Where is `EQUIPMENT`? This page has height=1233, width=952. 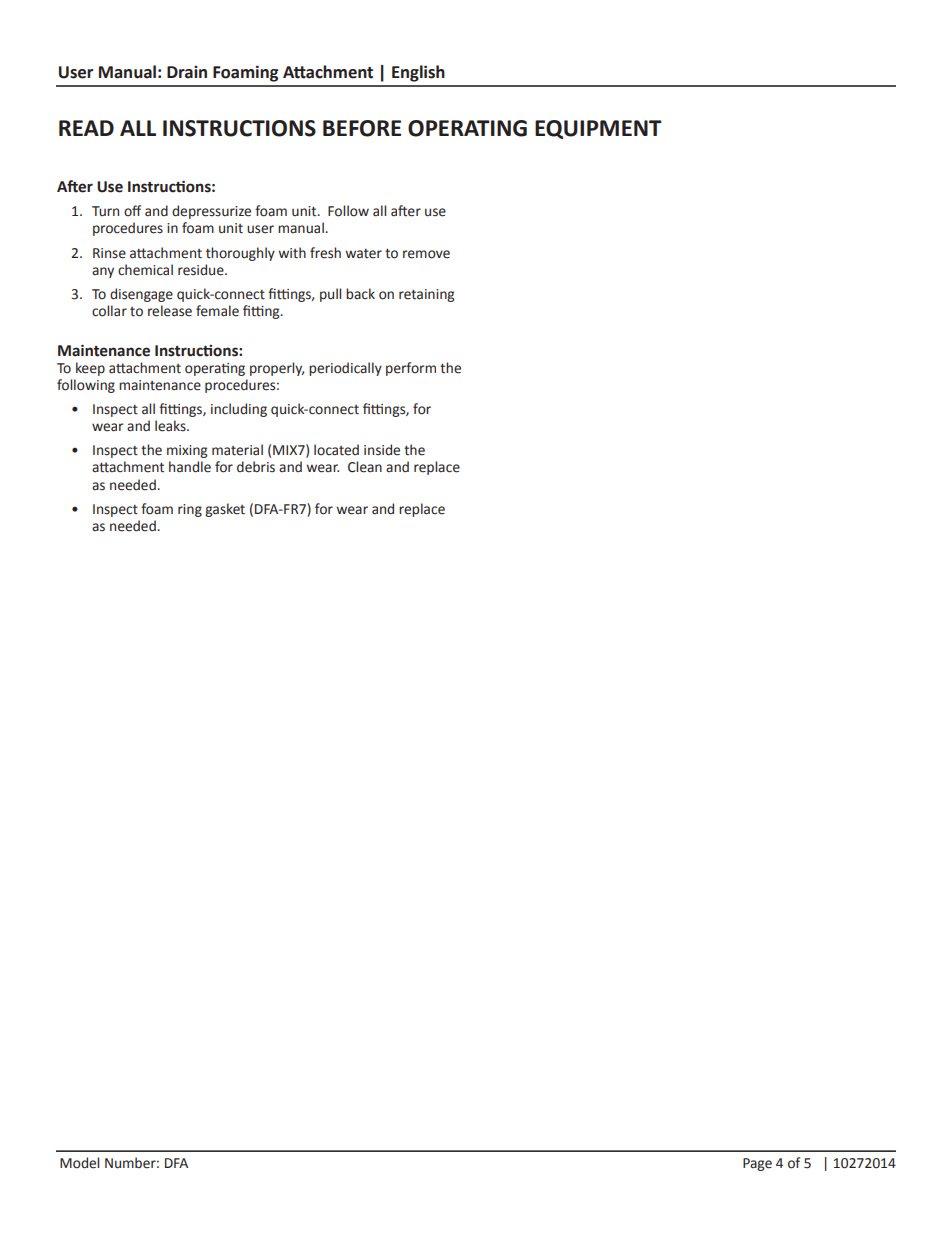 EQUIPMENT is located at coordinates (598, 129).
